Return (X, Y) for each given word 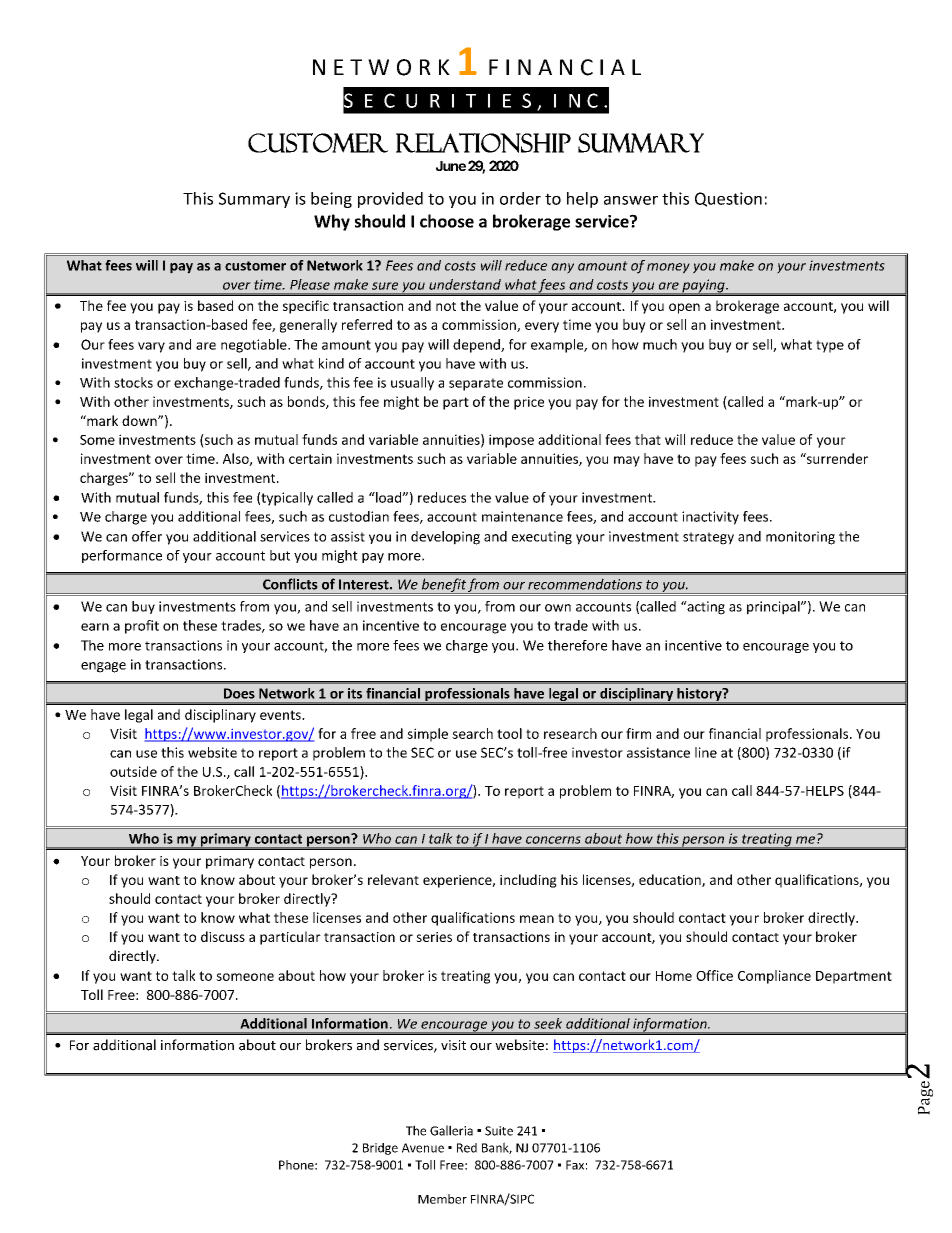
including (528, 881)
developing (445, 538)
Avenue (423, 1148)
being (331, 200)
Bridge (380, 1149)
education (671, 880)
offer (147, 536)
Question (728, 199)
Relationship (483, 143)
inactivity (710, 518)
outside (133, 771)
